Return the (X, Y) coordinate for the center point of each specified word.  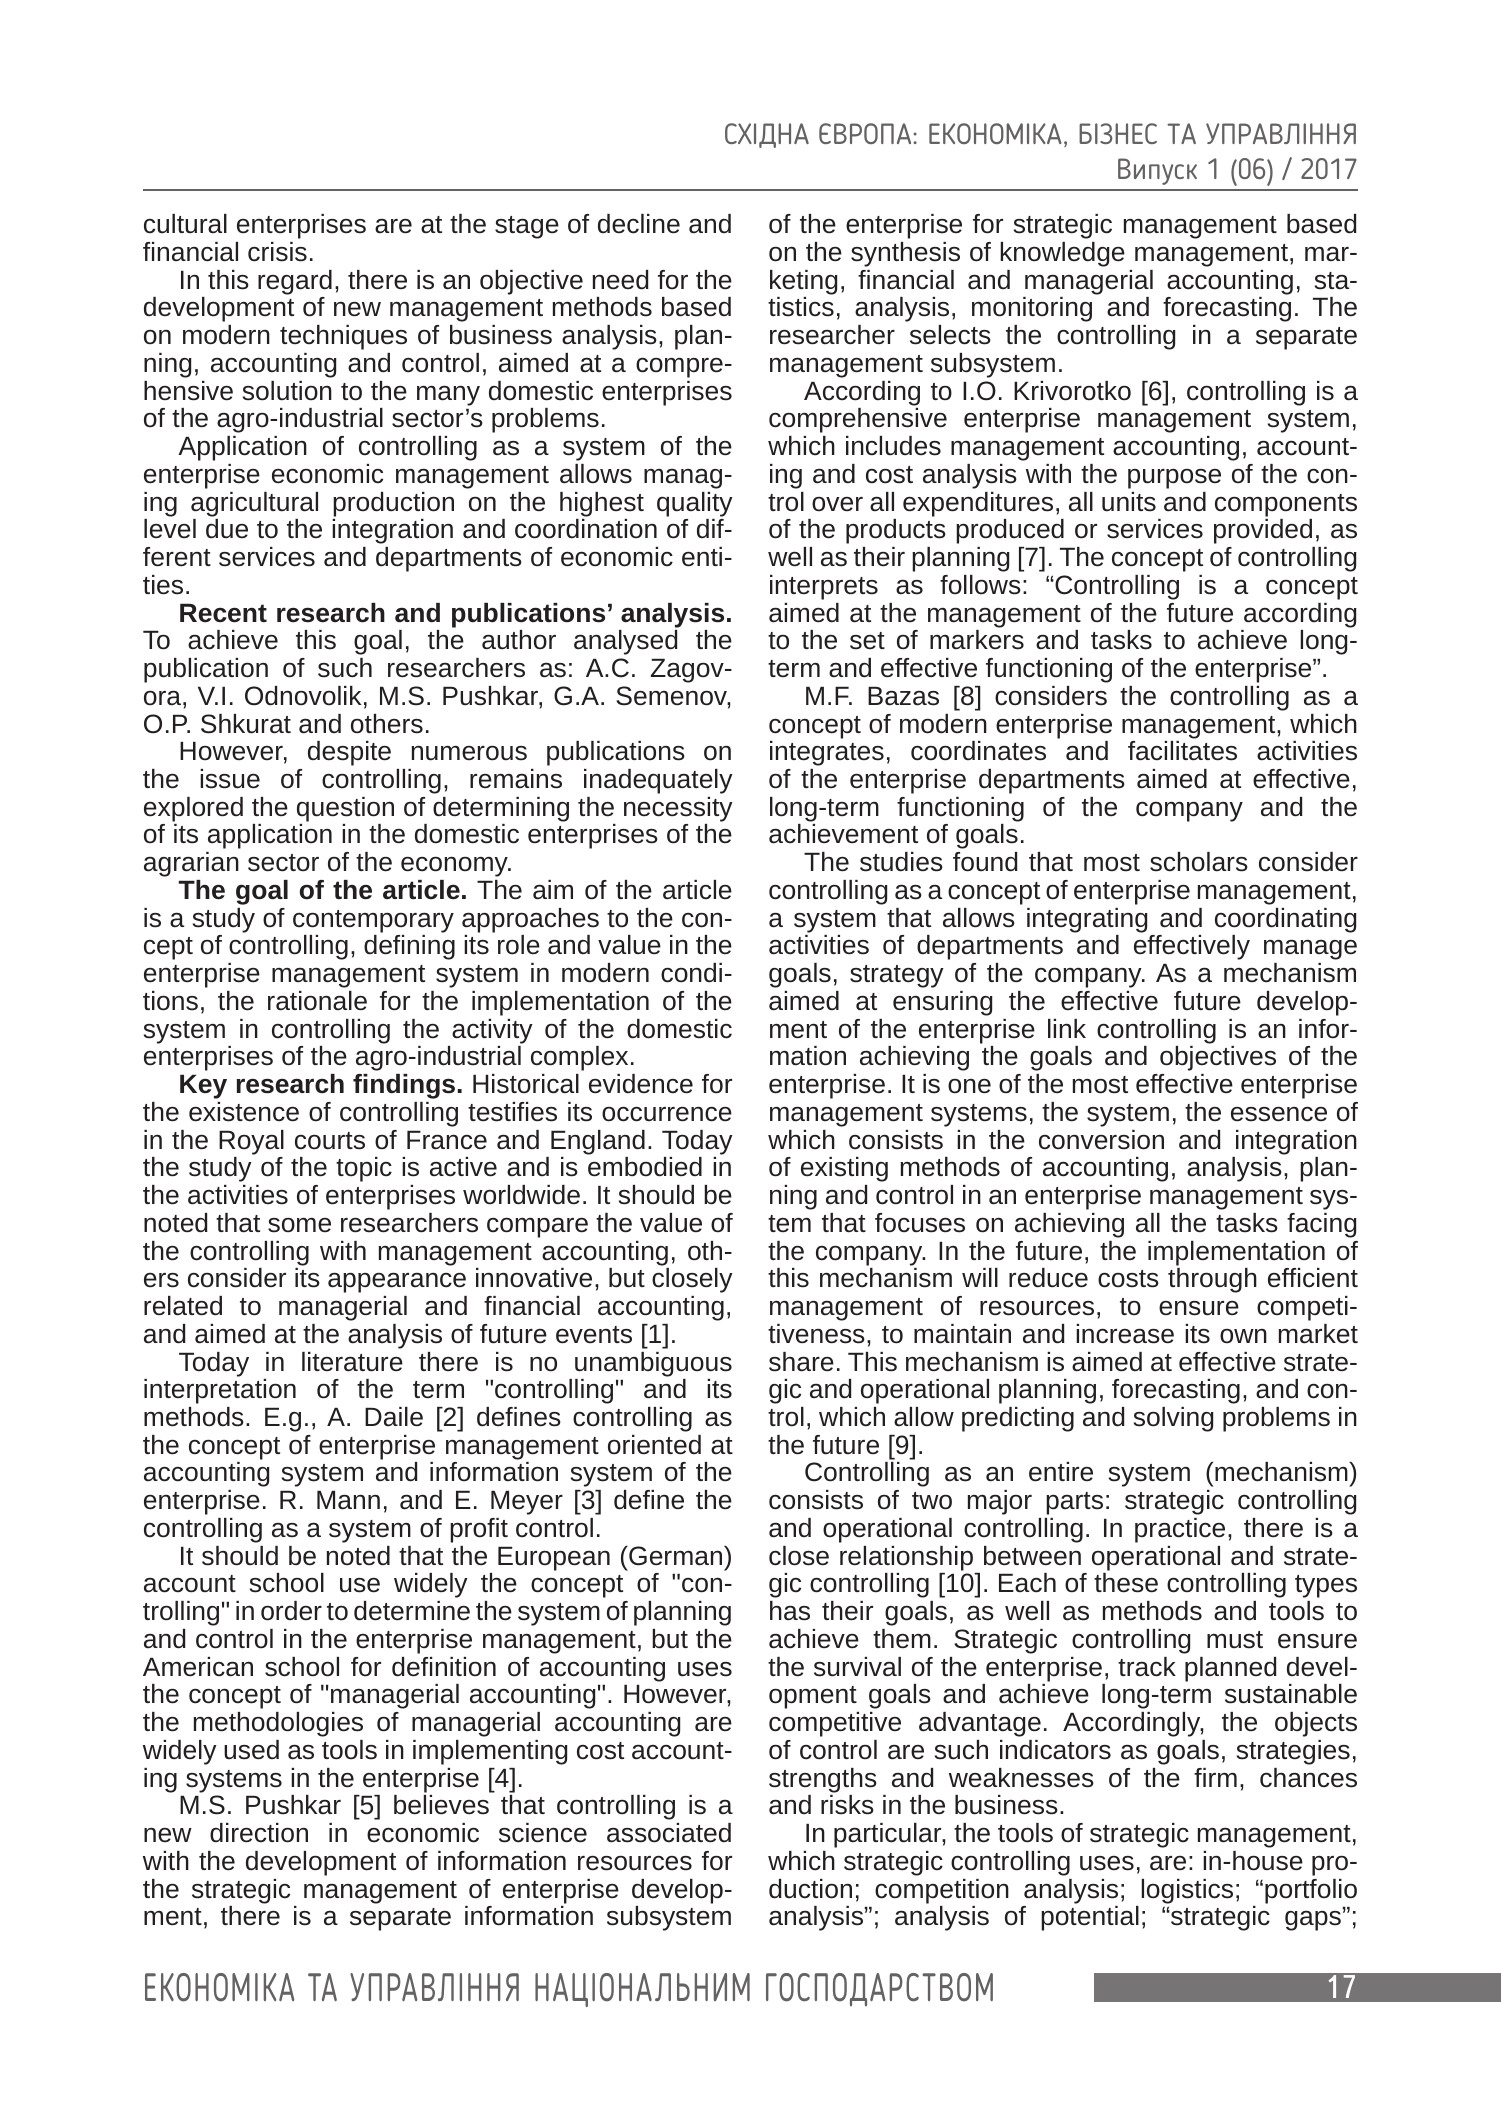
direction (259, 1833)
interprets (824, 587)
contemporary (373, 921)
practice (1180, 1530)
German (676, 1556)
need (621, 280)
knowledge (1062, 254)
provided (1263, 531)
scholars (1199, 862)
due (227, 529)
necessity (678, 809)
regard (295, 282)
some (299, 1225)
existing (844, 1169)
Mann (348, 1500)
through (1212, 1280)
